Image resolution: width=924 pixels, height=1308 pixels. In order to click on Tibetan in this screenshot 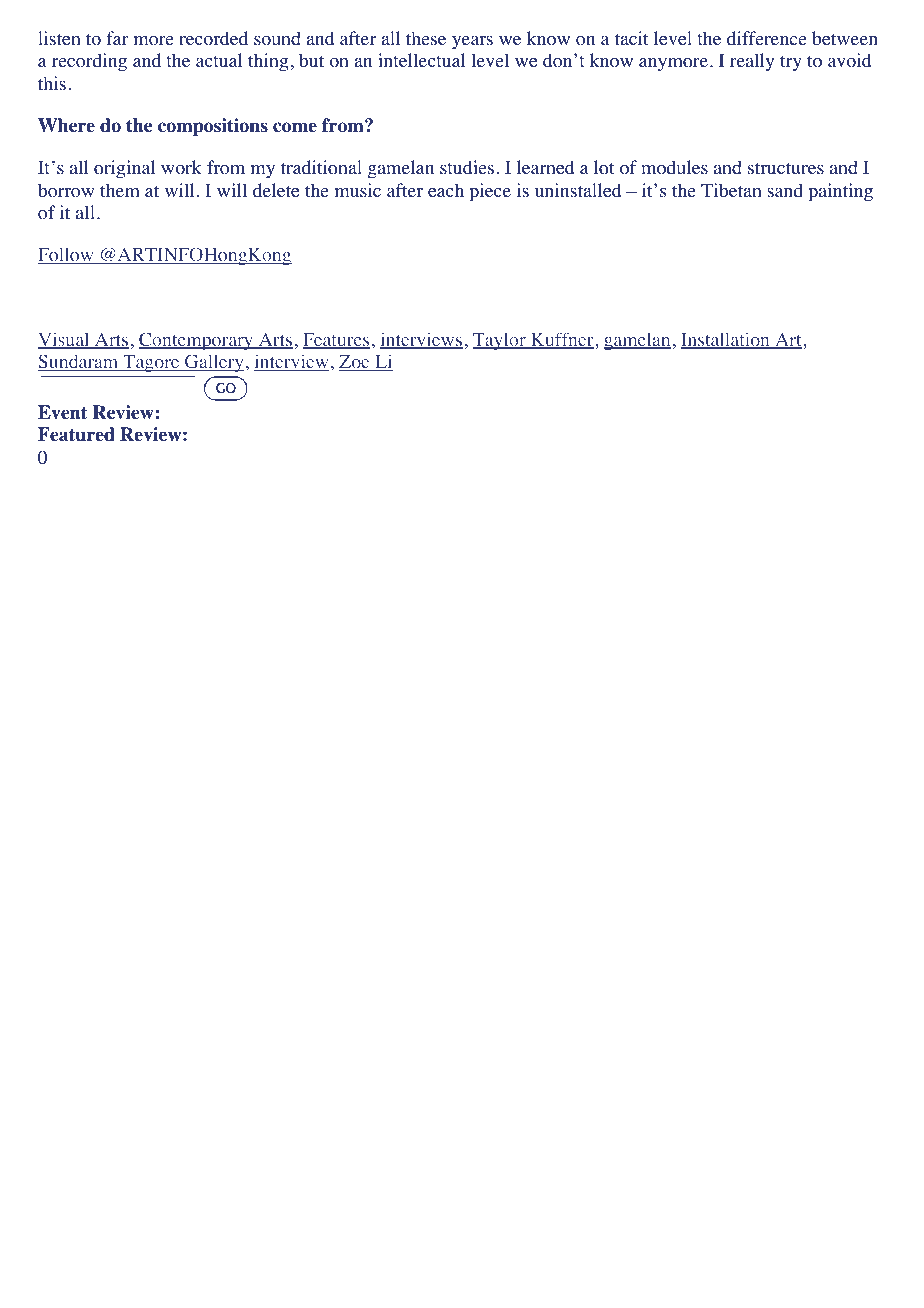, I will do `click(731, 190)`.
